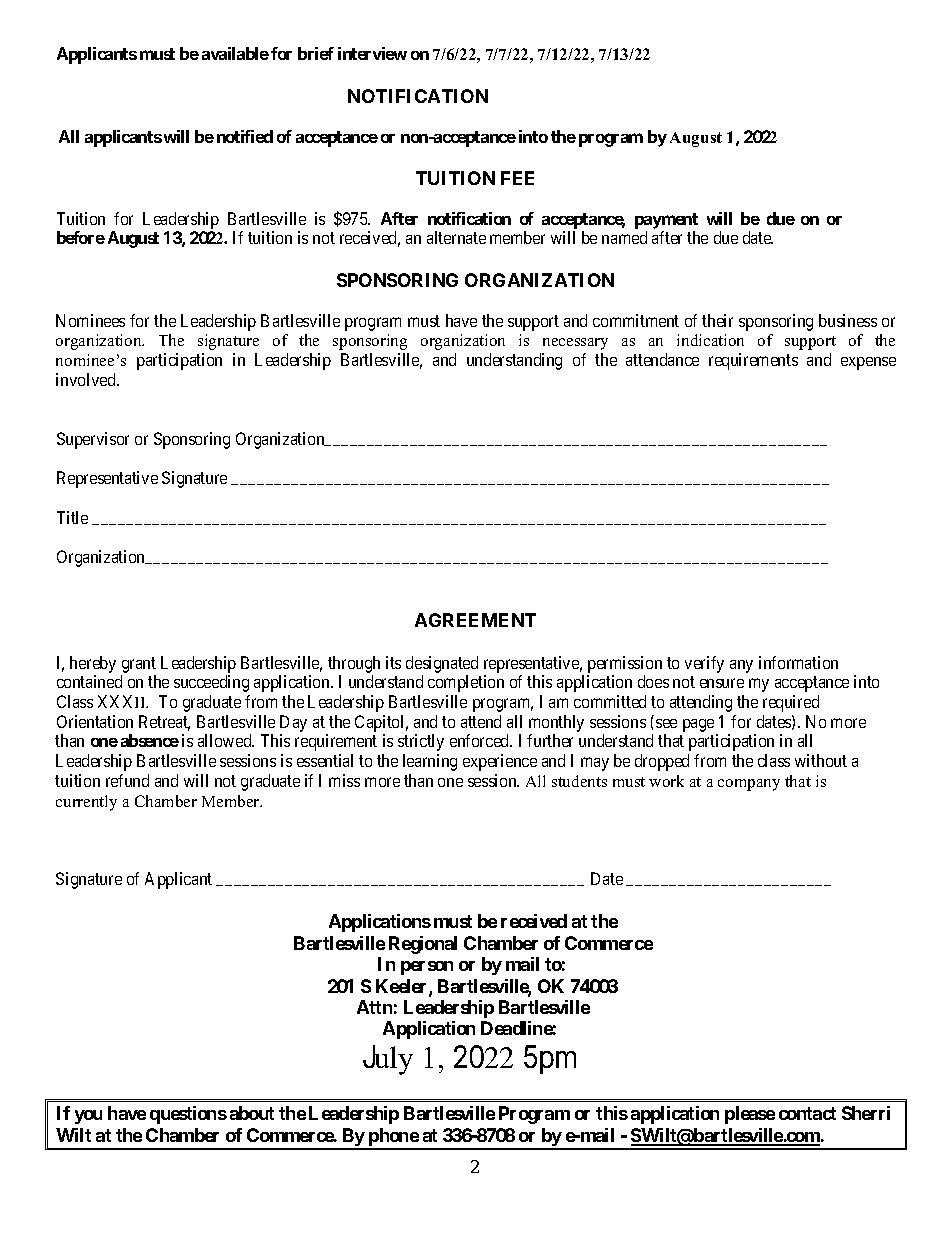 The width and height of the screenshot is (952, 1233). Describe the element at coordinates (372, 53) in the screenshot. I see `interview` at that location.
